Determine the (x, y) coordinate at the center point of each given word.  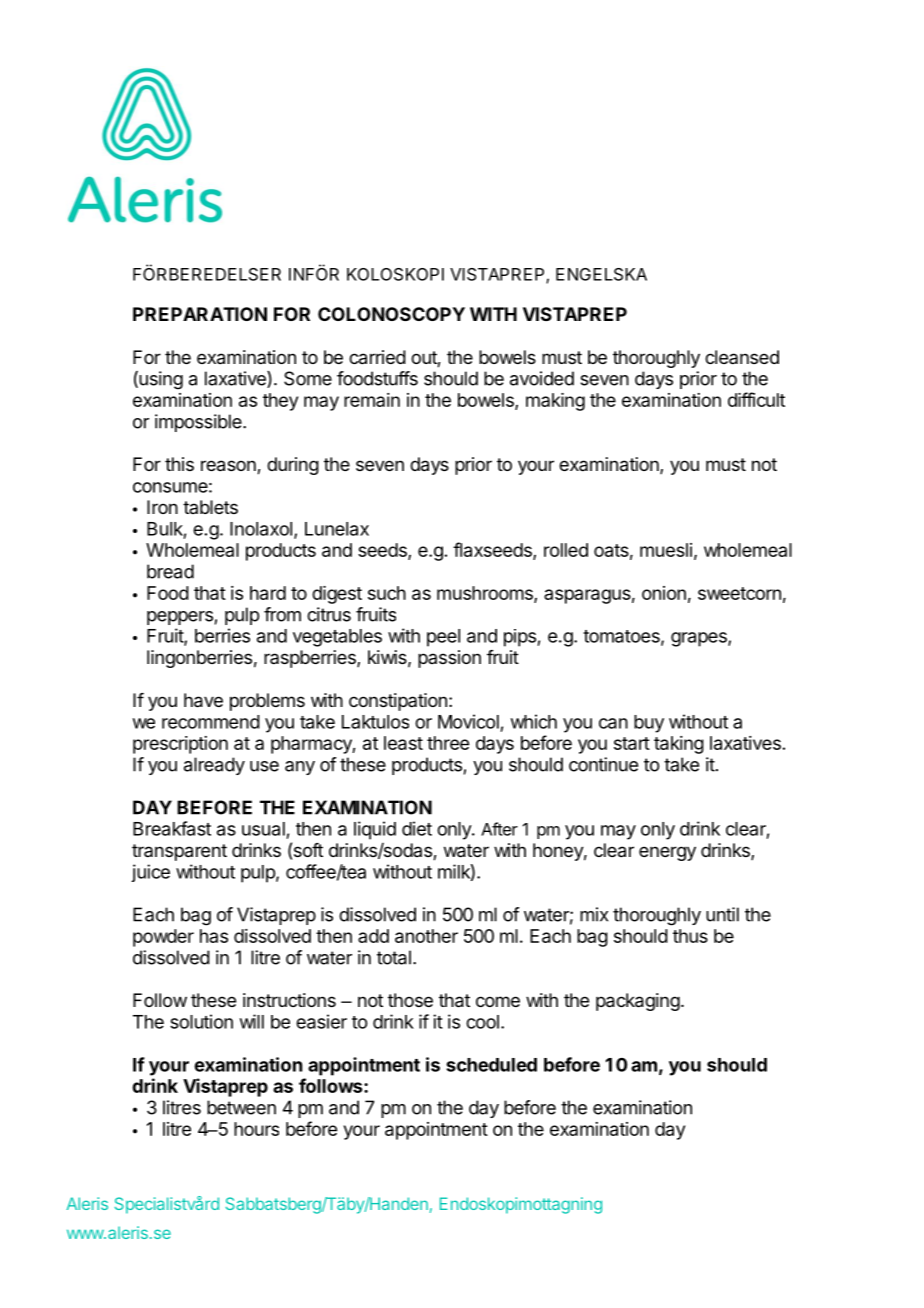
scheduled (491, 1065)
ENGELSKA (601, 274)
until (722, 914)
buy (649, 724)
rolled (566, 550)
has (214, 936)
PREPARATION (200, 314)
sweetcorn (739, 593)
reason (229, 467)
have (203, 700)
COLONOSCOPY (391, 314)
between (241, 1107)
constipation (398, 702)
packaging (638, 1002)
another (426, 936)
